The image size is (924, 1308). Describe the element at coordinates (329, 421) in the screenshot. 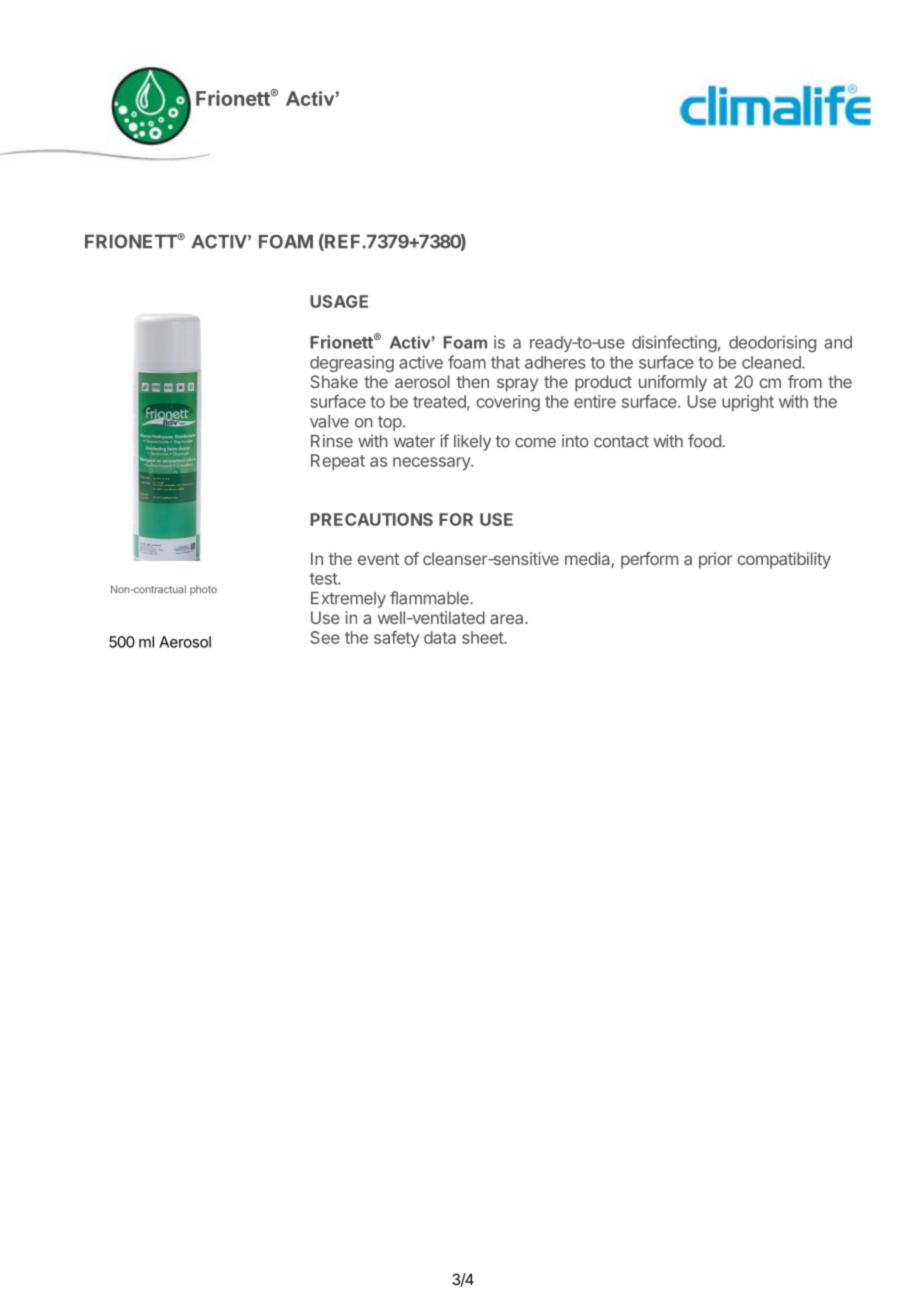

I see `valve` at that location.
